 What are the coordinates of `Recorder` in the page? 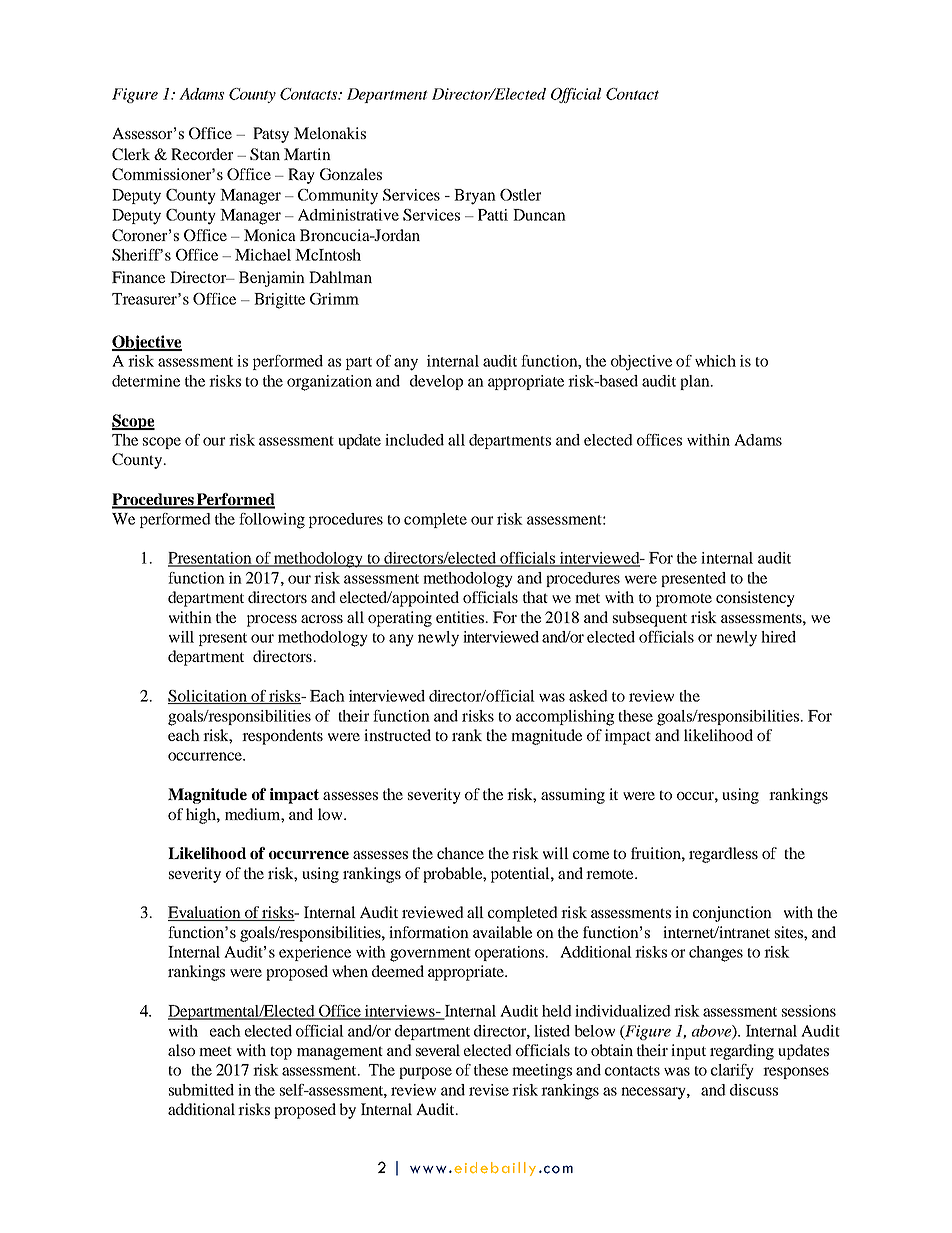 It's located at (202, 154).
